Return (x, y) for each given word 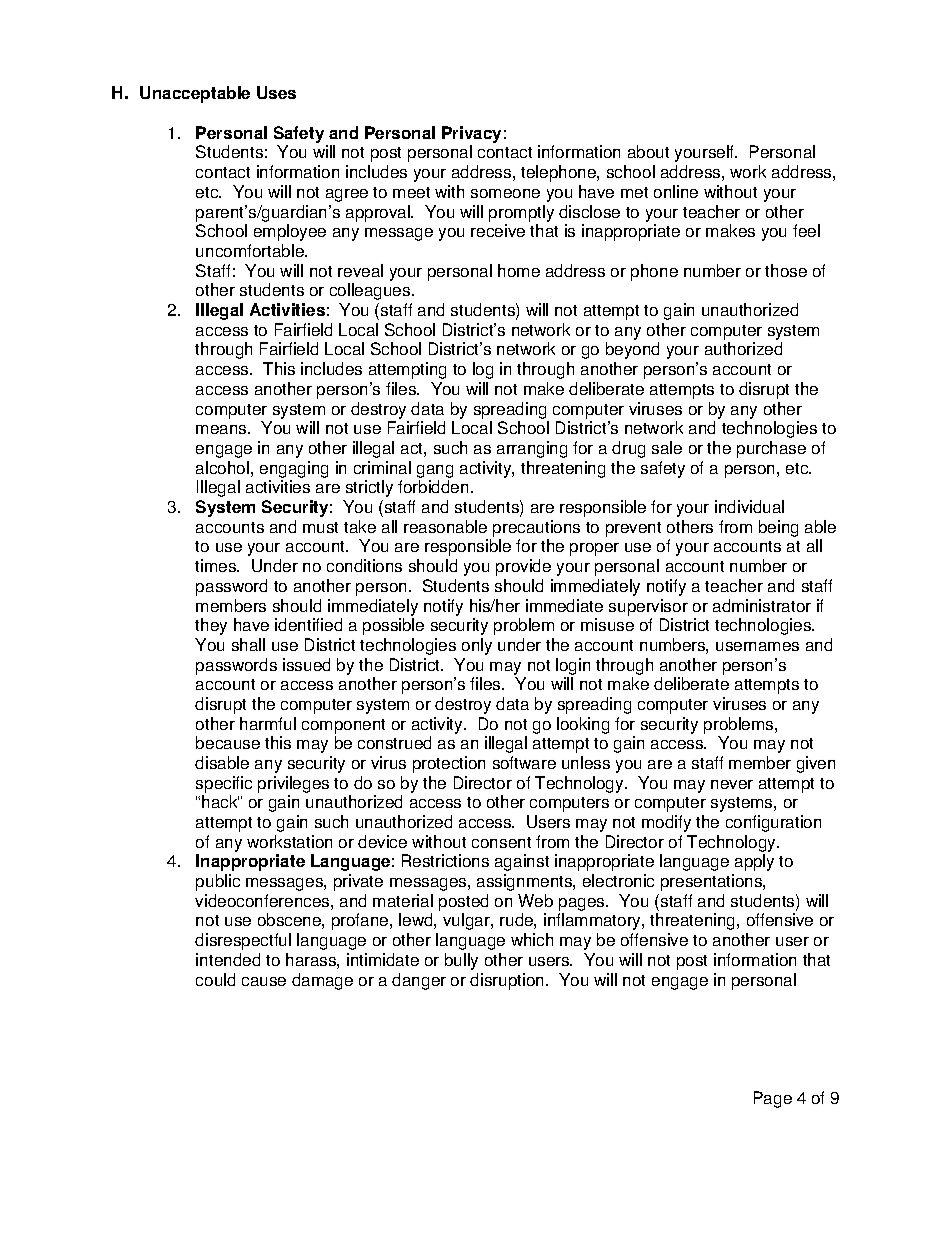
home (519, 270)
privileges (293, 784)
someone (505, 193)
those (786, 270)
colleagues (371, 291)
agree (347, 195)
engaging (294, 469)
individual (749, 506)
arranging (532, 449)
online (676, 191)
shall (248, 644)
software (524, 762)
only (477, 646)
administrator (762, 605)
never (732, 784)
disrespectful (243, 941)
